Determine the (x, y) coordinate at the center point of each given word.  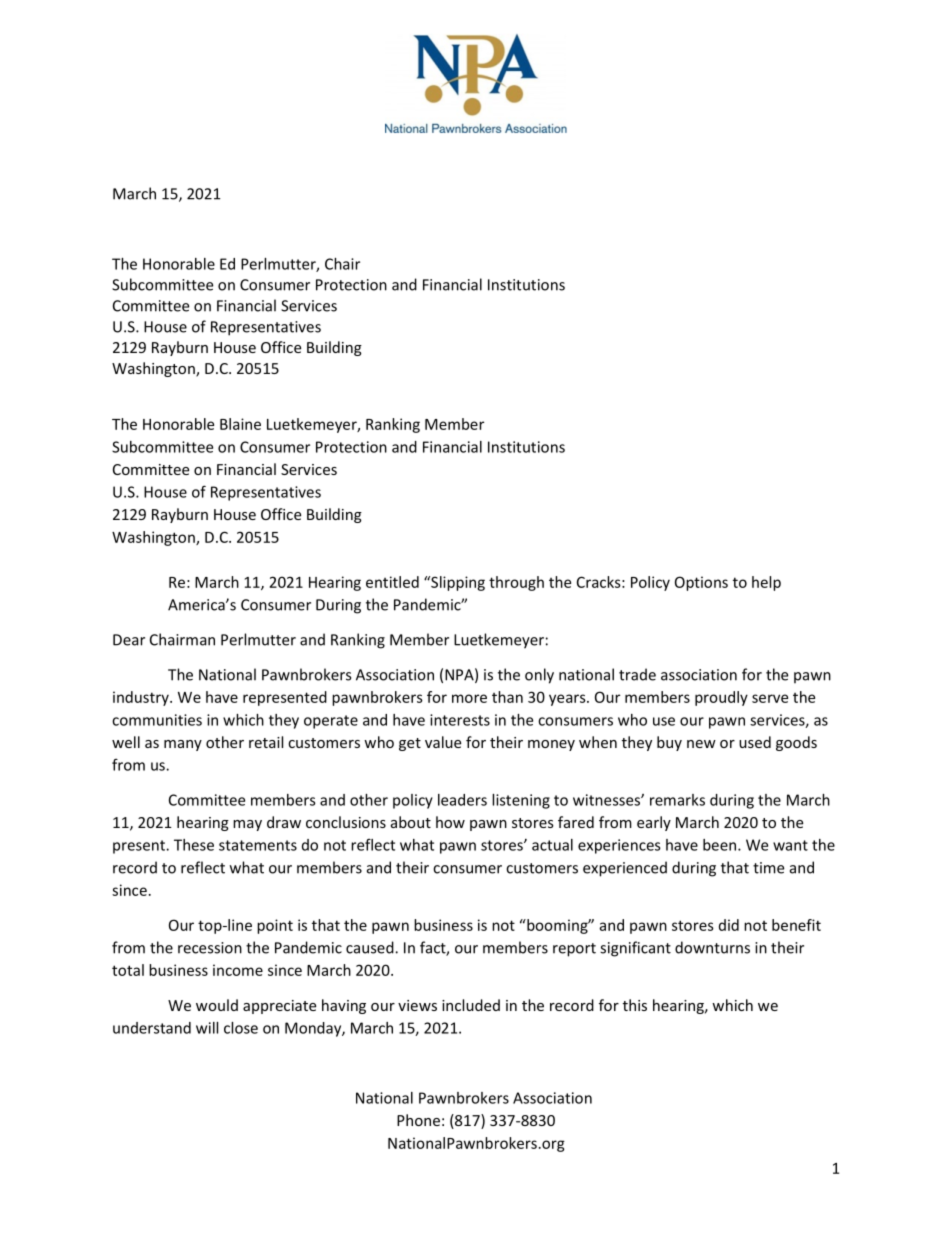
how (450, 822)
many (183, 745)
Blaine (240, 424)
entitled (392, 582)
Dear (129, 640)
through (516, 583)
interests (460, 720)
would (217, 1005)
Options (701, 583)
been (719, 845)
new (701, 744)
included (471, 1005)
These (194, 845)
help (766, 583)
